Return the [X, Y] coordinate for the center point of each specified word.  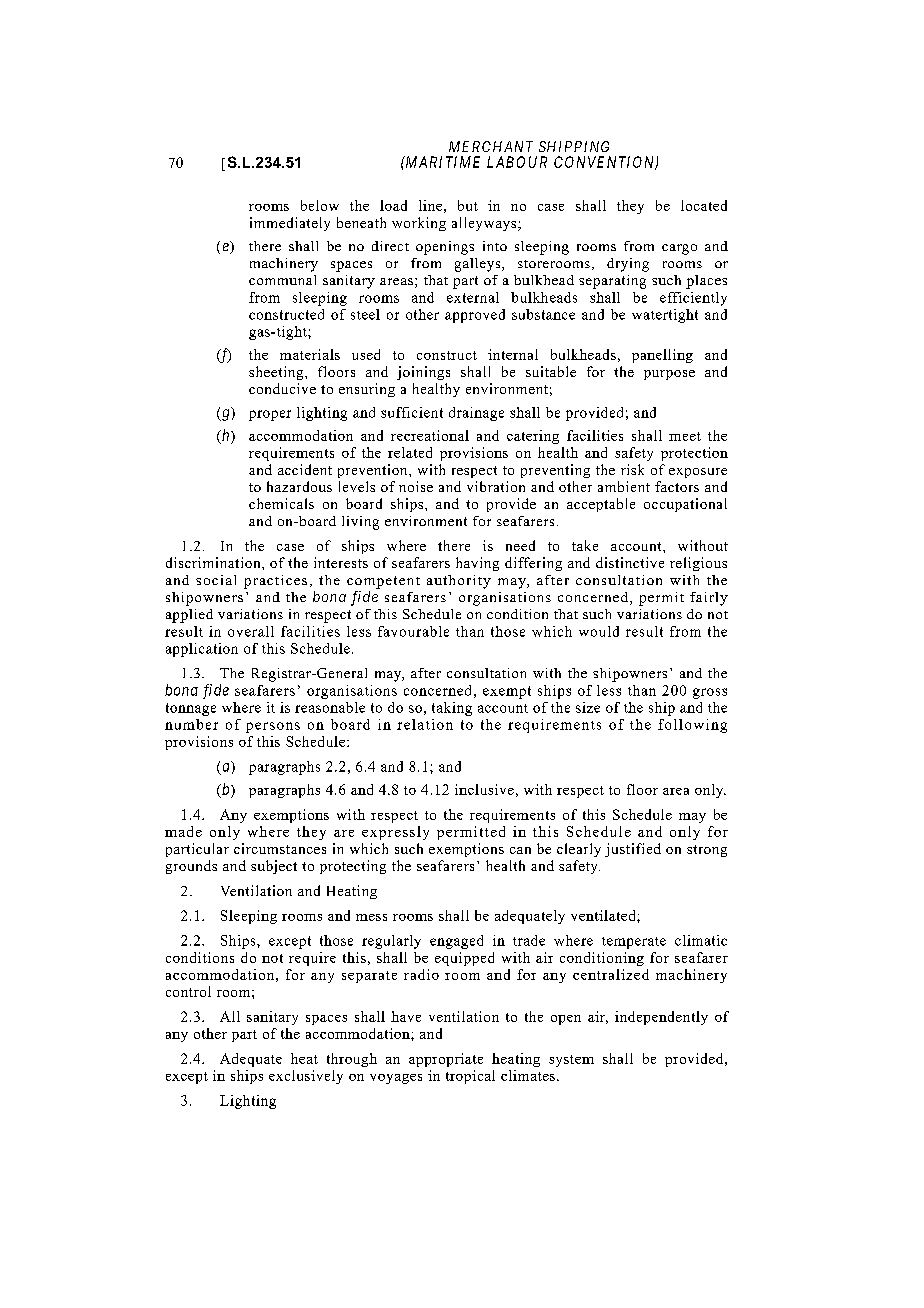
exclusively [306, 1077]
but [468, 205]
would [599, 631]
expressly [395, 833]
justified [633, 850]
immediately [290, 224]
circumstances [280, 848]
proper [270, 415]
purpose [669, 375]
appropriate [446, 1060]
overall [251, 631]
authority [459, 582]
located [704, 205]
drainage [476, 414]
